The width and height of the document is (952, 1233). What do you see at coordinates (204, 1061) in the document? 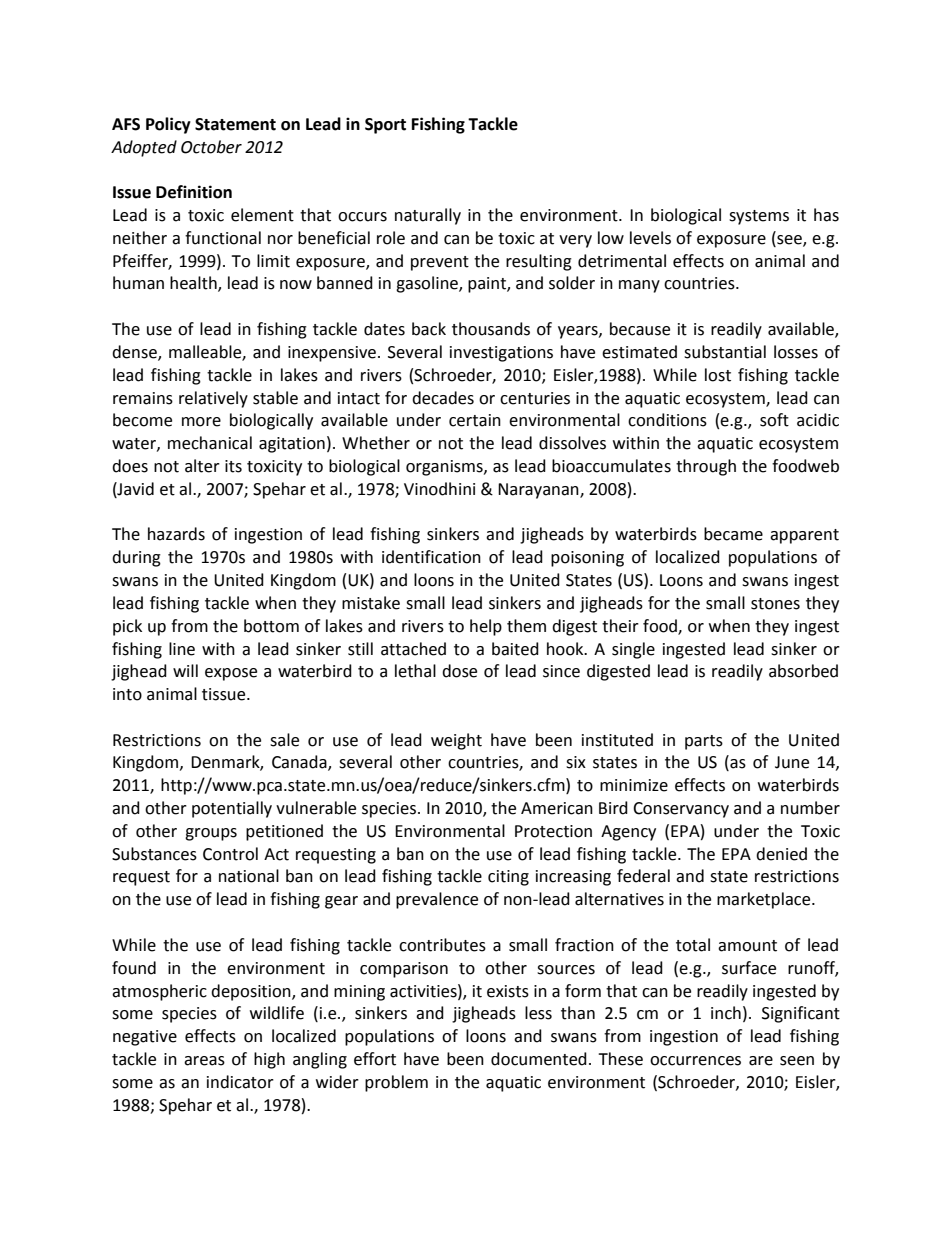
I see `areas` at bounding box center [204, 1061].
